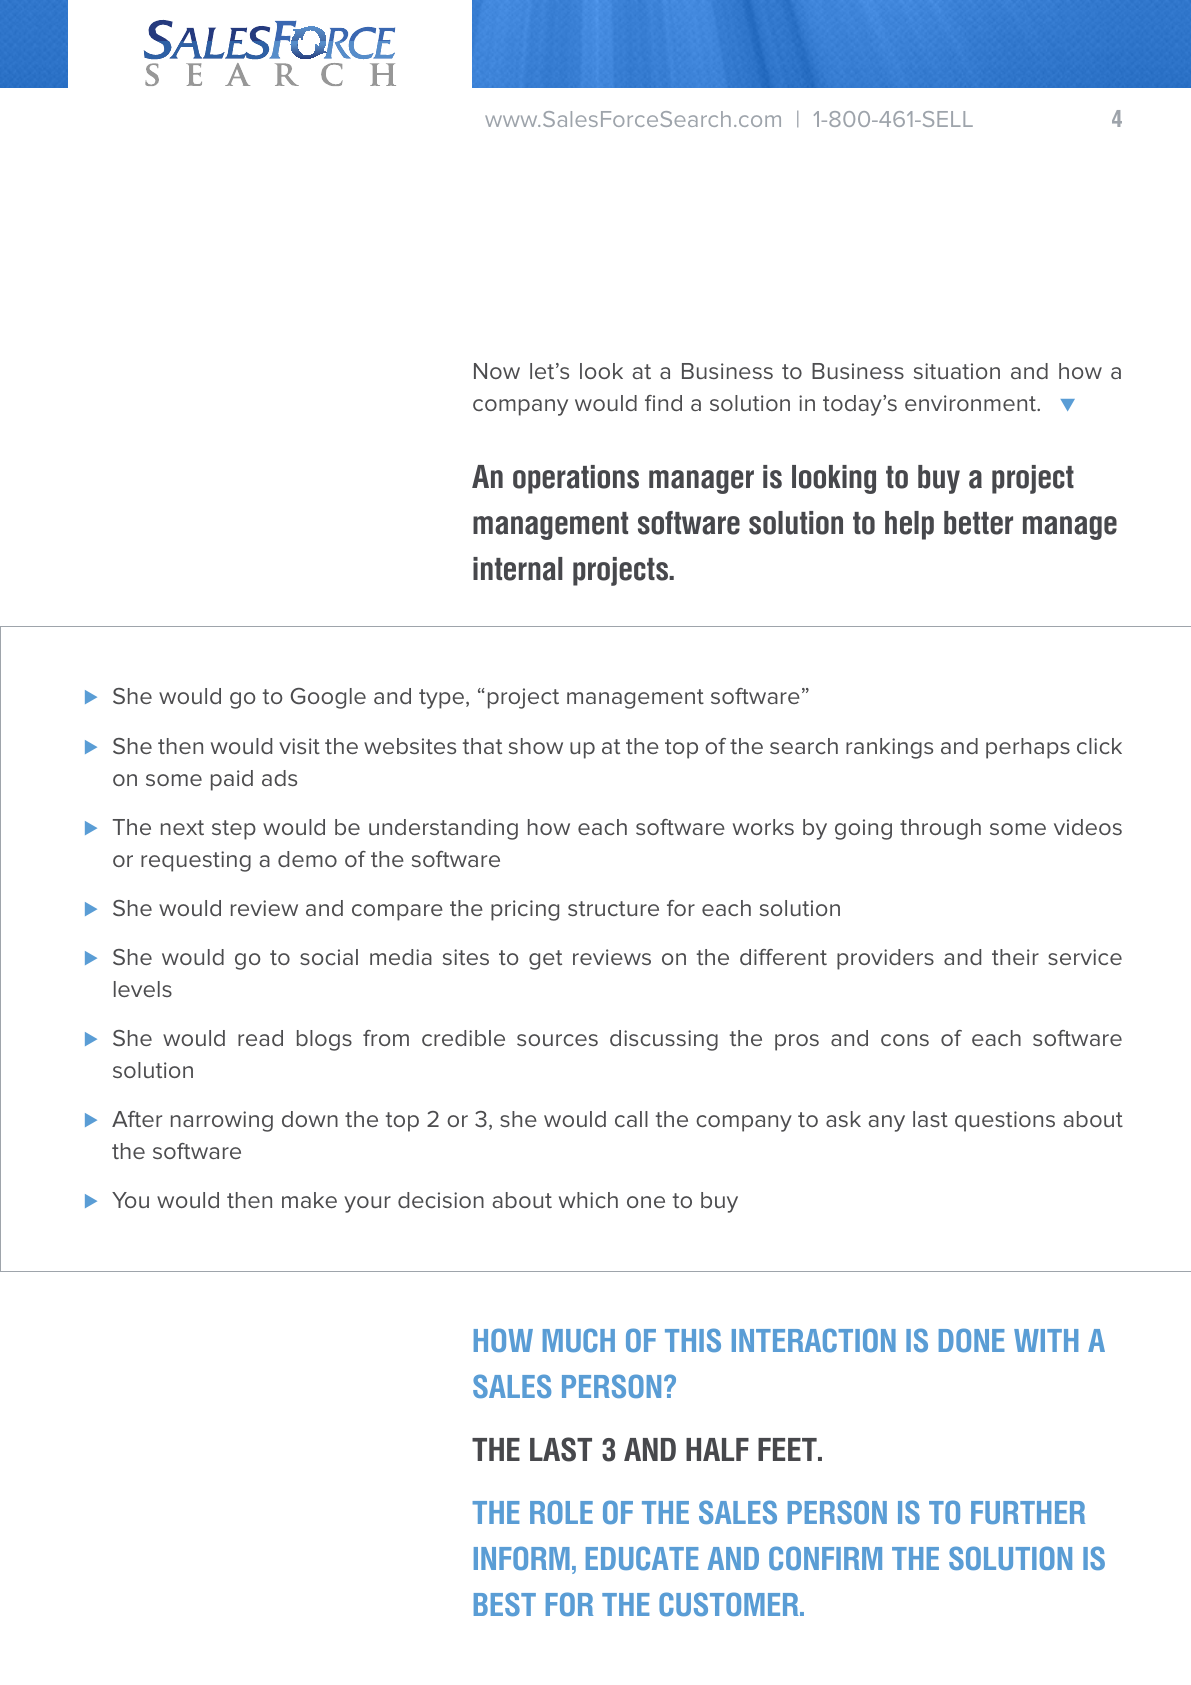 This screenshot has width=1191, height=1685. What do you see at coordinates (1028, 748) in the screenshot?
I see `perhaps` at bounding box center [1028, 748].
